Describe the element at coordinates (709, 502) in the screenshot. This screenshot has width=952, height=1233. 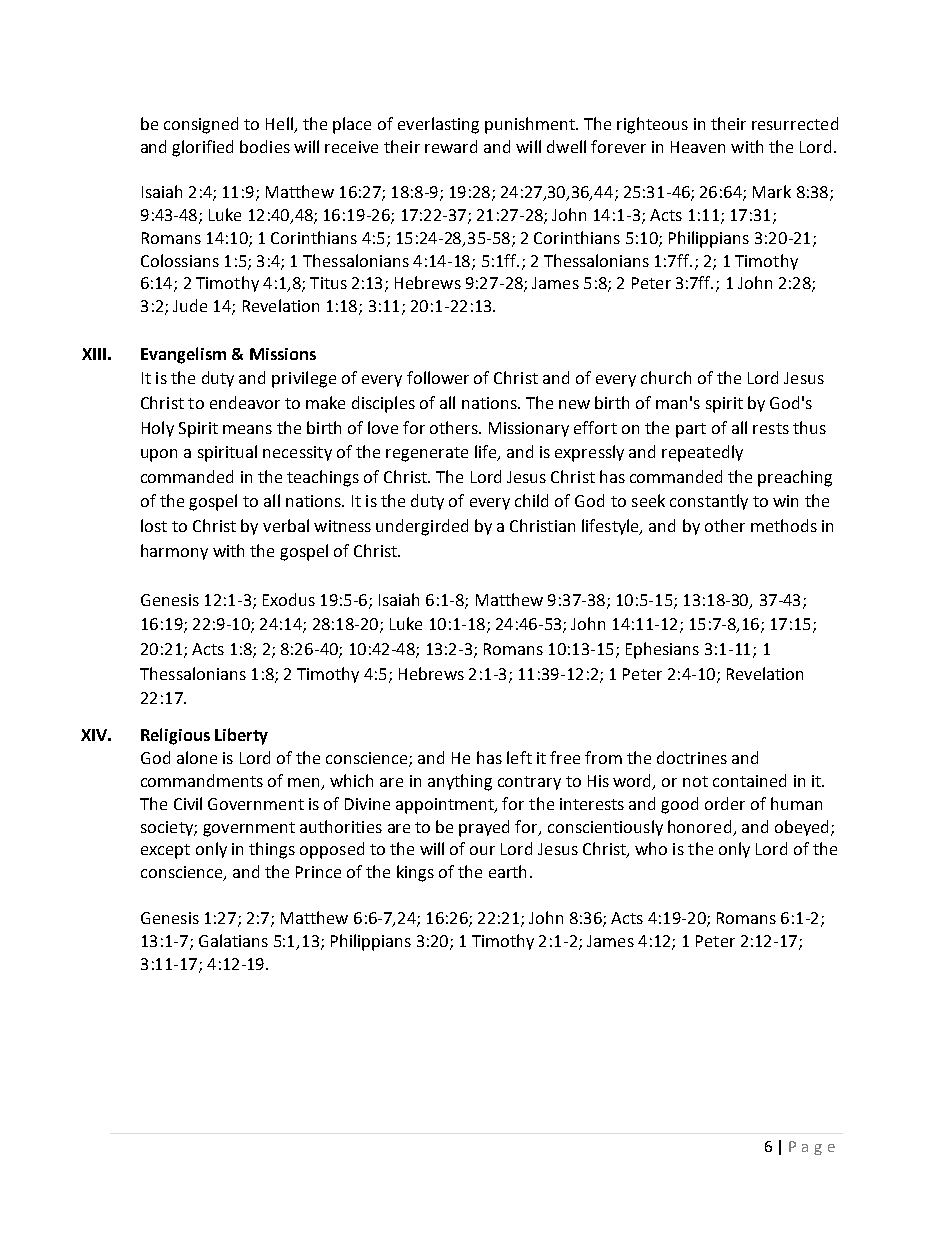
I see `constantly` at that location.
